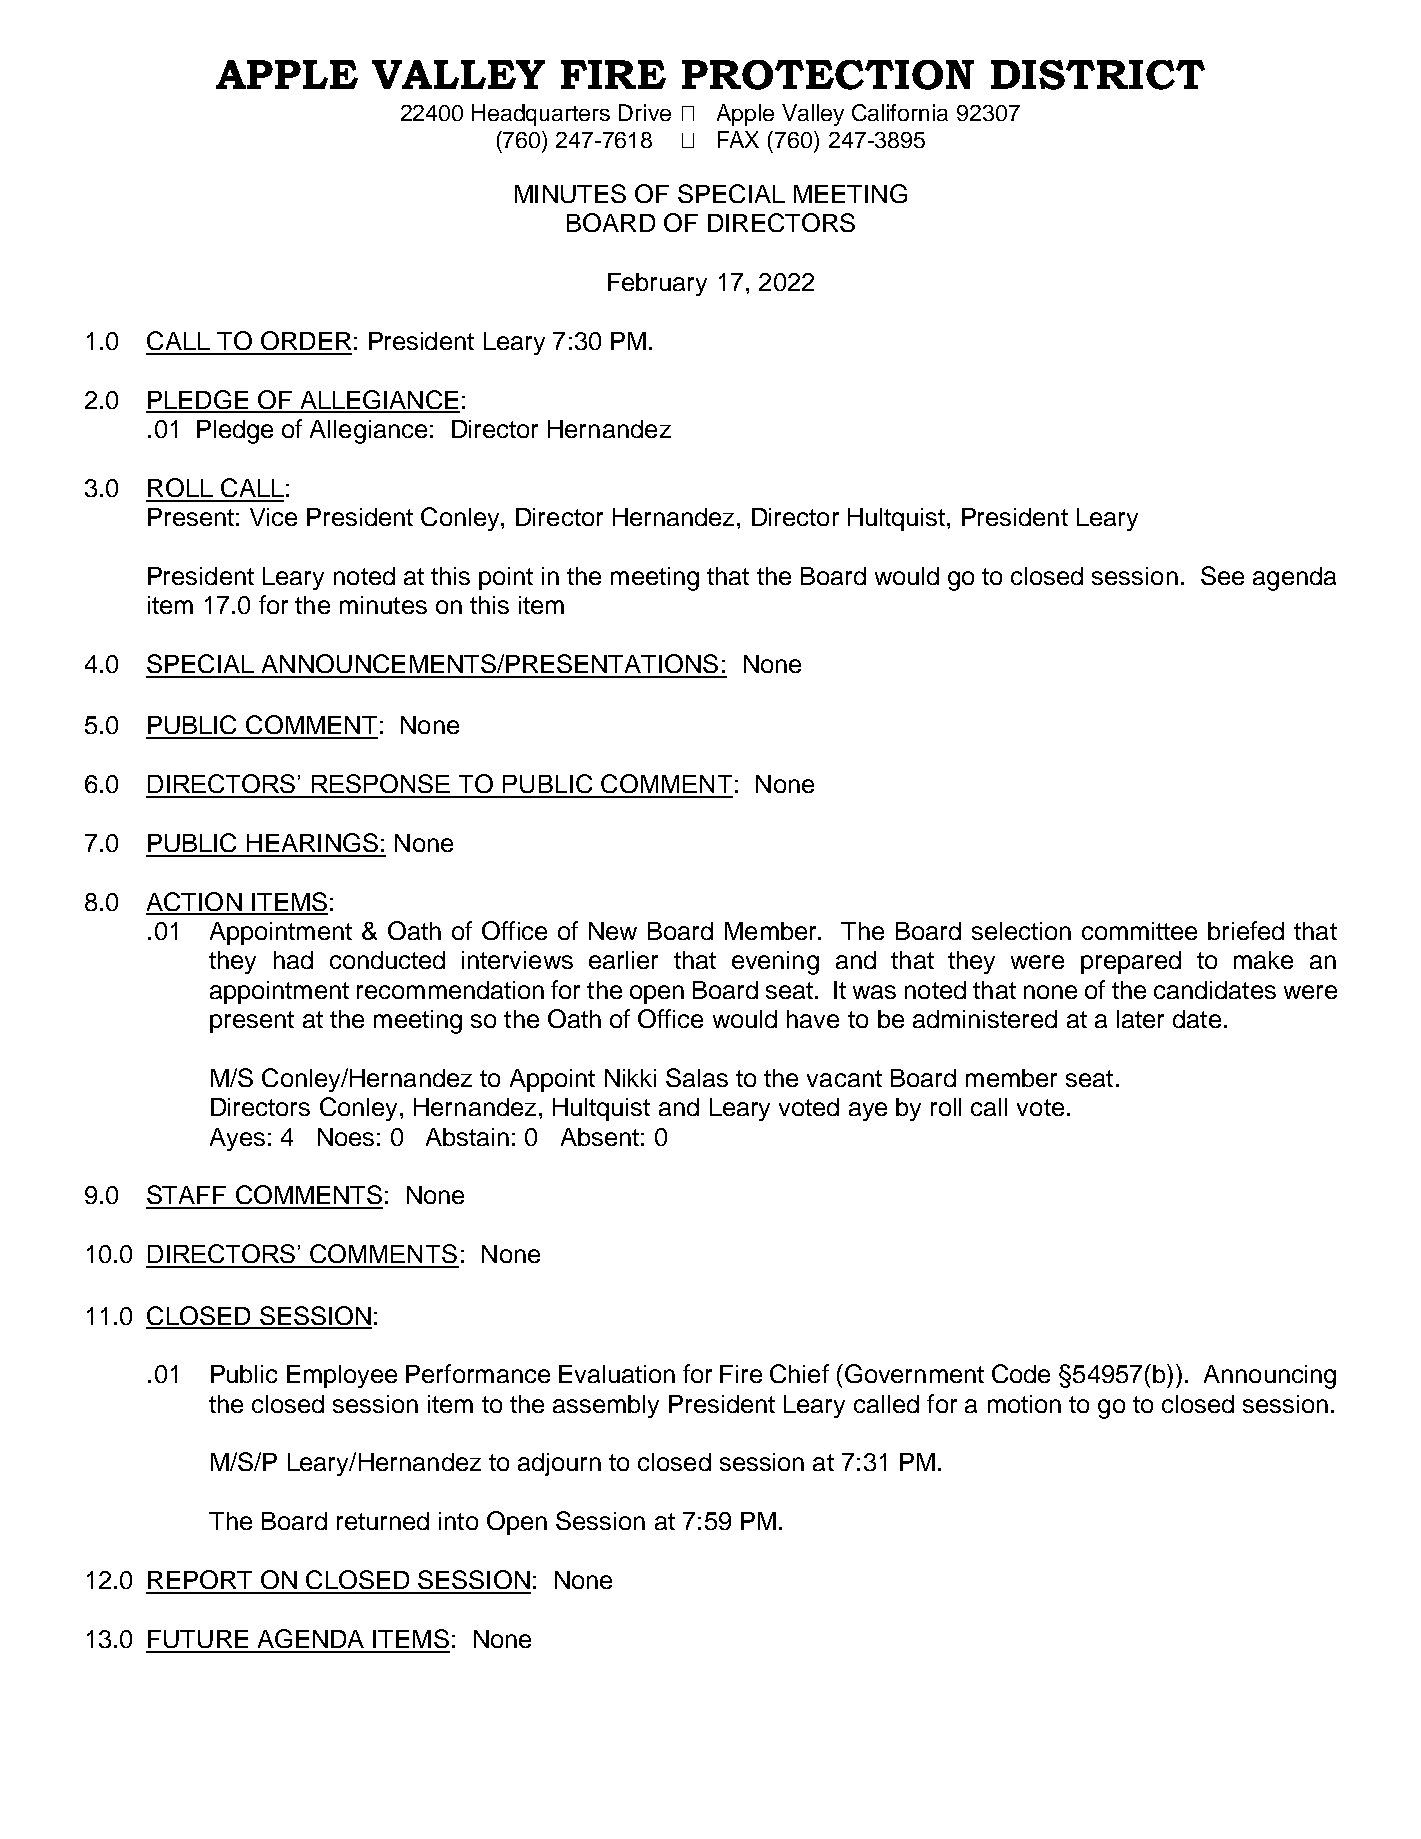  I want to click on have, so click(813, 1019).
